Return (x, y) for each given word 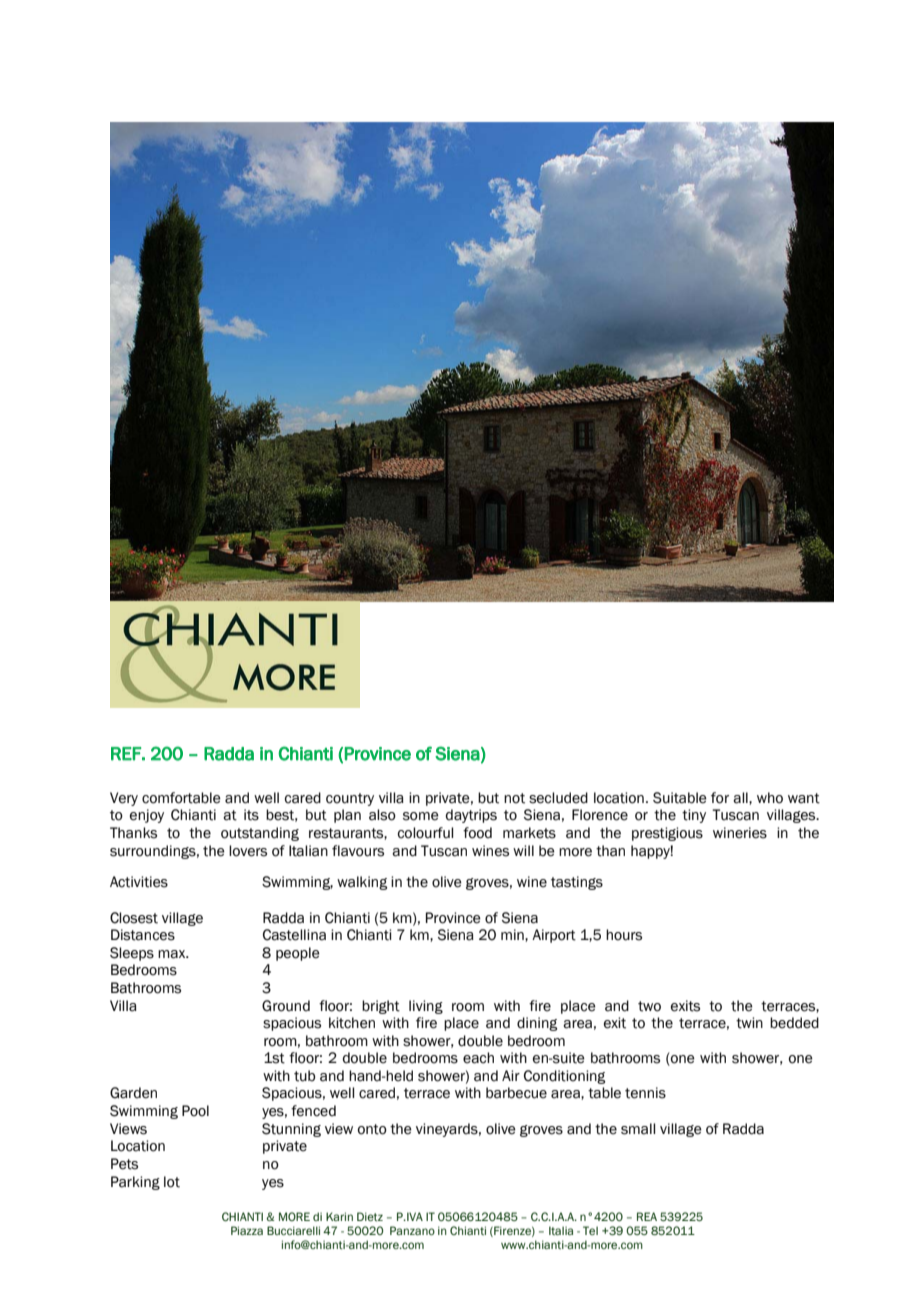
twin (749, 1023)
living (426, 1007)
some (421, 816)
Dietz (370, 1216)
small (638, 1129)
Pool (195, 1111)
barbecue (516, 1093)
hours (624, 935)
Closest (134, 918)
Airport (554, 936)
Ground (286, 1006)
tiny (694, 816)
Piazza (247, 1230)
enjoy (147, 816)
